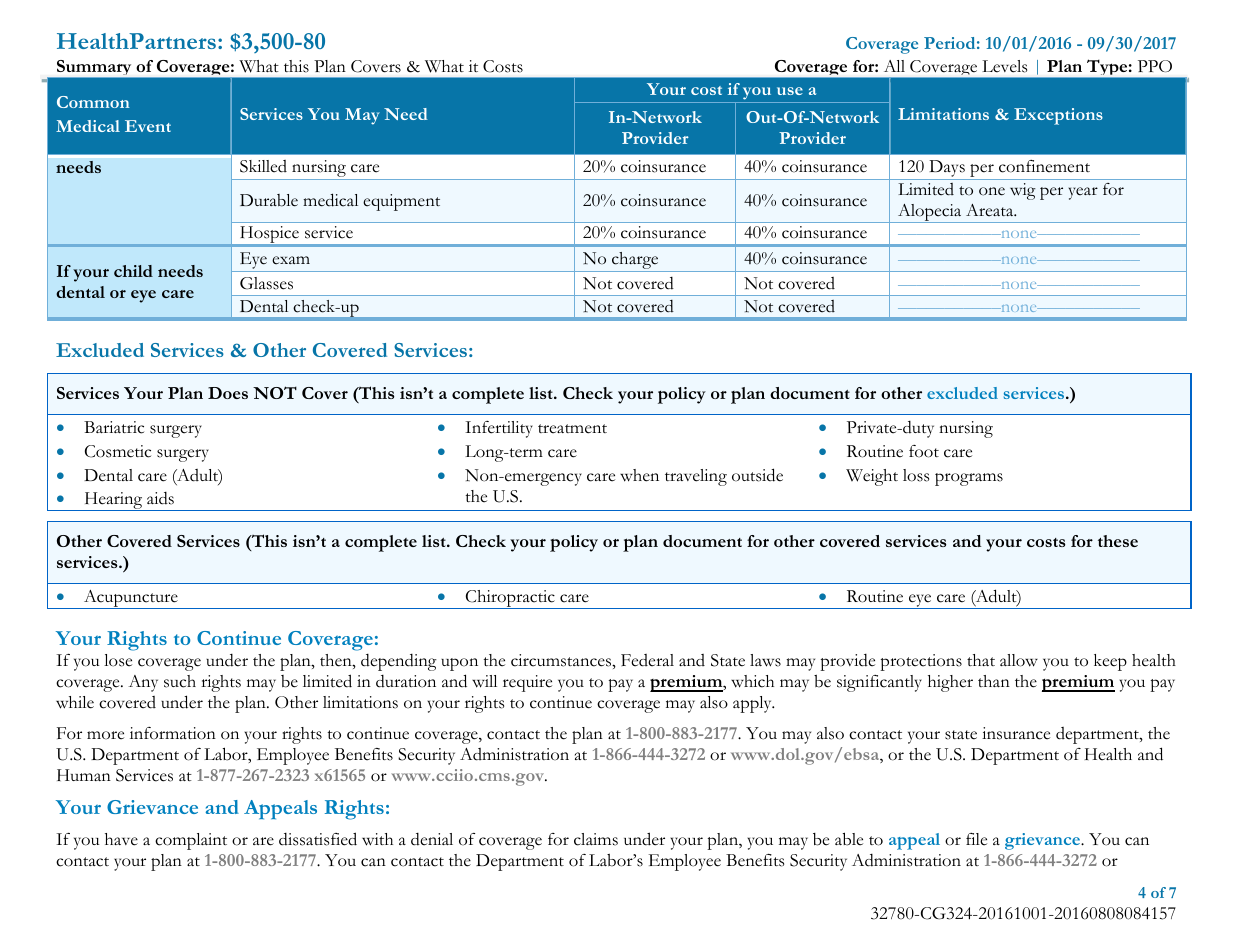 This image has height=952, width=1233. I want to click on Glasses, so click(266, 283).
